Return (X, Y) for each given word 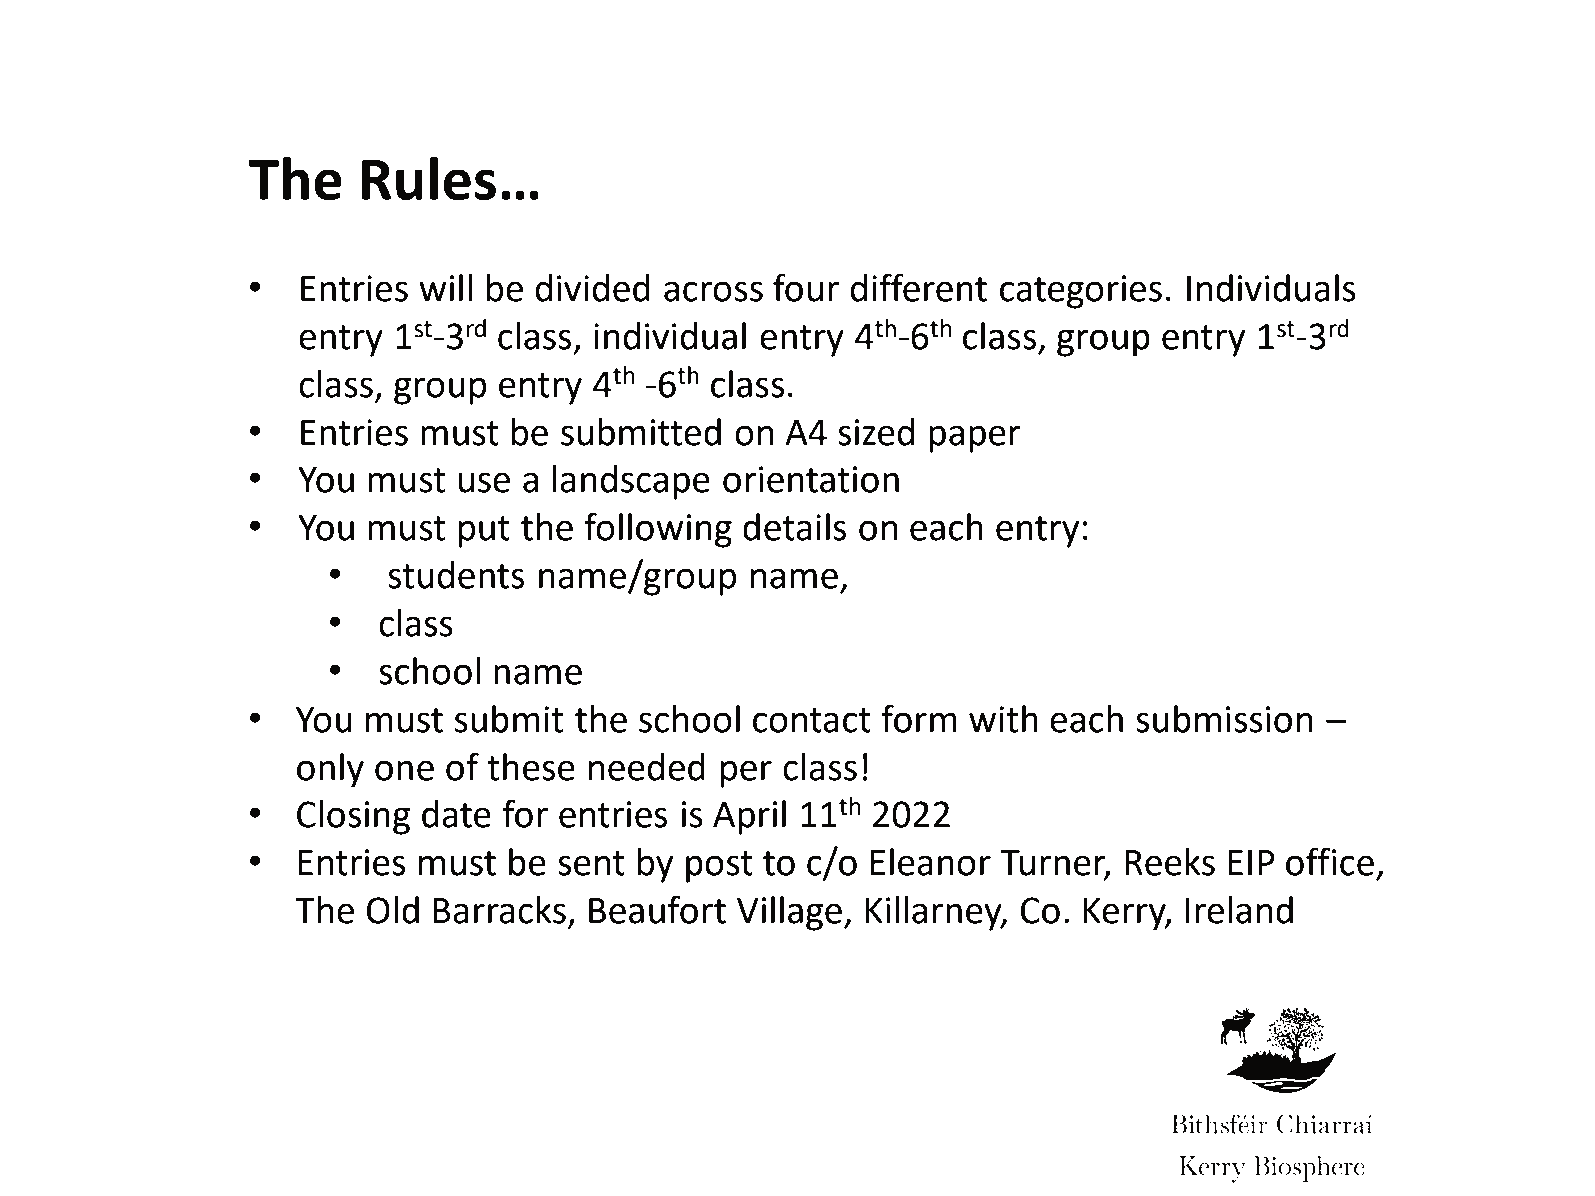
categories (1081, 292)
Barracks (499, 910)
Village (789, 913)
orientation (811, 479)
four (806, 287)
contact (812, 720)
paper (975, 439)
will (445, 287)
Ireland (1239, 910)
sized (876, 432)
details (794, 527)
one (404, 770)
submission (1224, 719)
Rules (429, 178)
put (484, 532)
